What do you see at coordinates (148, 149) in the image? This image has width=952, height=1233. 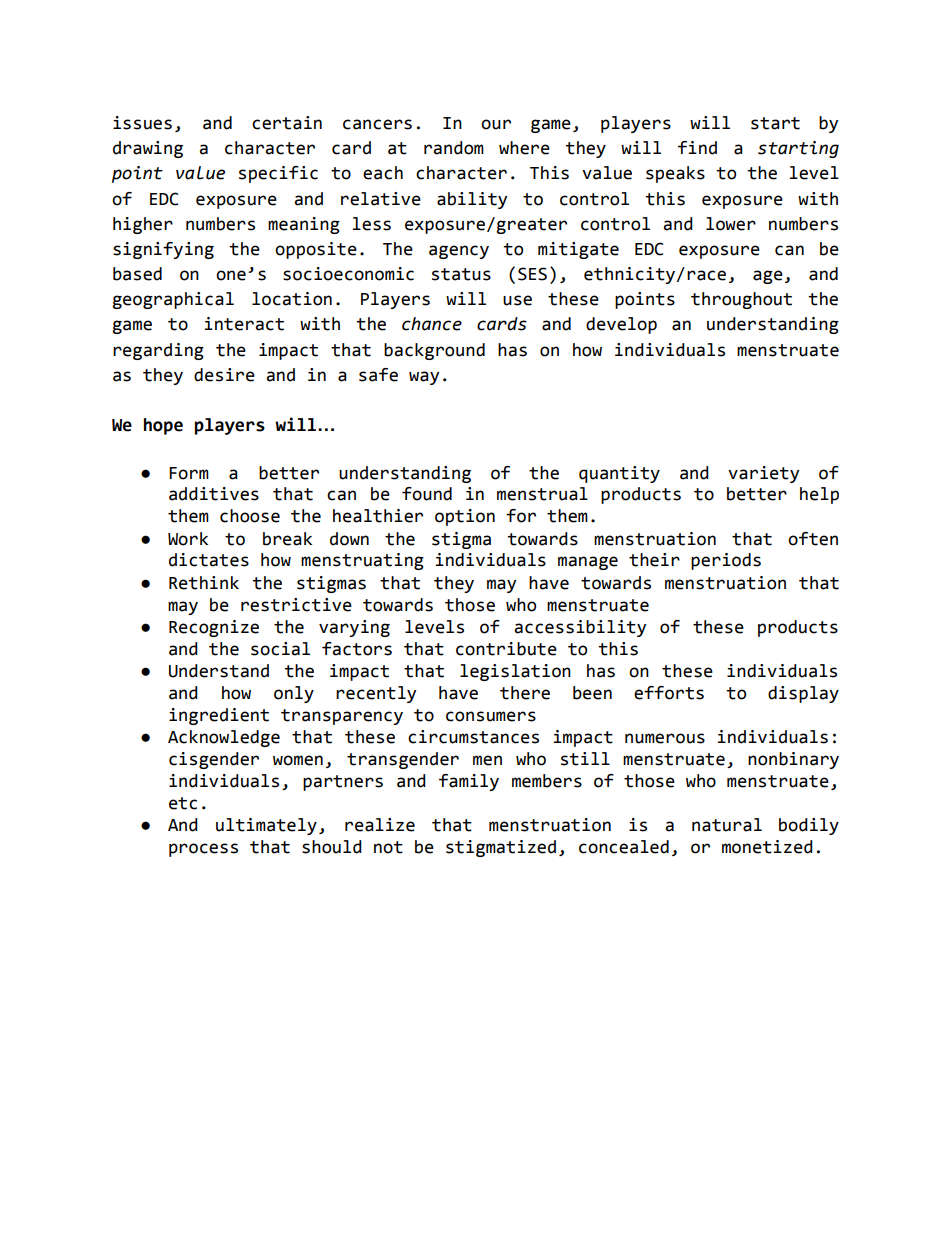 I see `drawing` at bounding box center [148, 149].
